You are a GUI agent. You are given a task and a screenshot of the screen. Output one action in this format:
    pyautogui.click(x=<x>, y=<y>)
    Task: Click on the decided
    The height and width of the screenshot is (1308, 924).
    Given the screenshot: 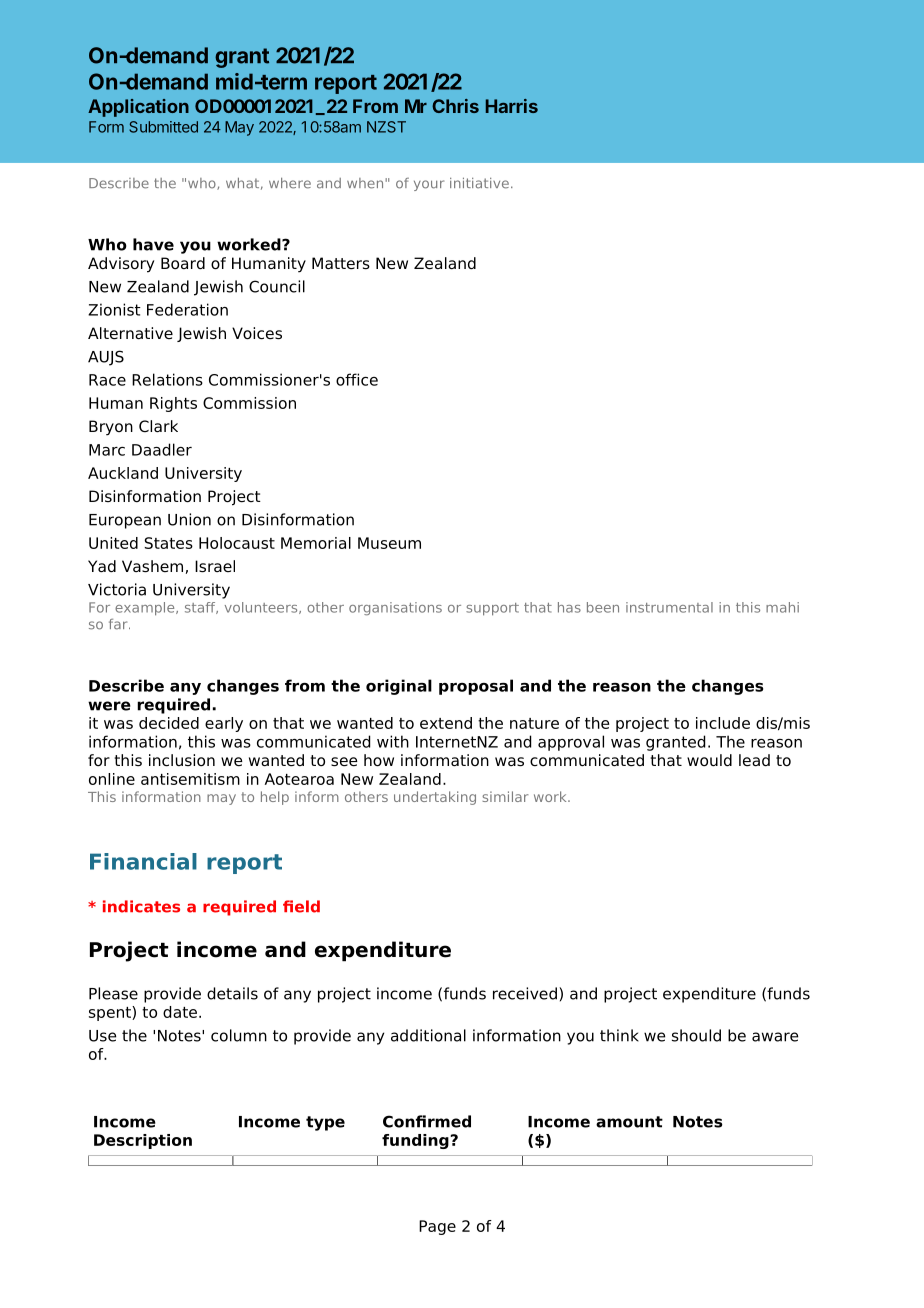 What is the action you would take?
    pyautogui.click(x=169, y=723)
